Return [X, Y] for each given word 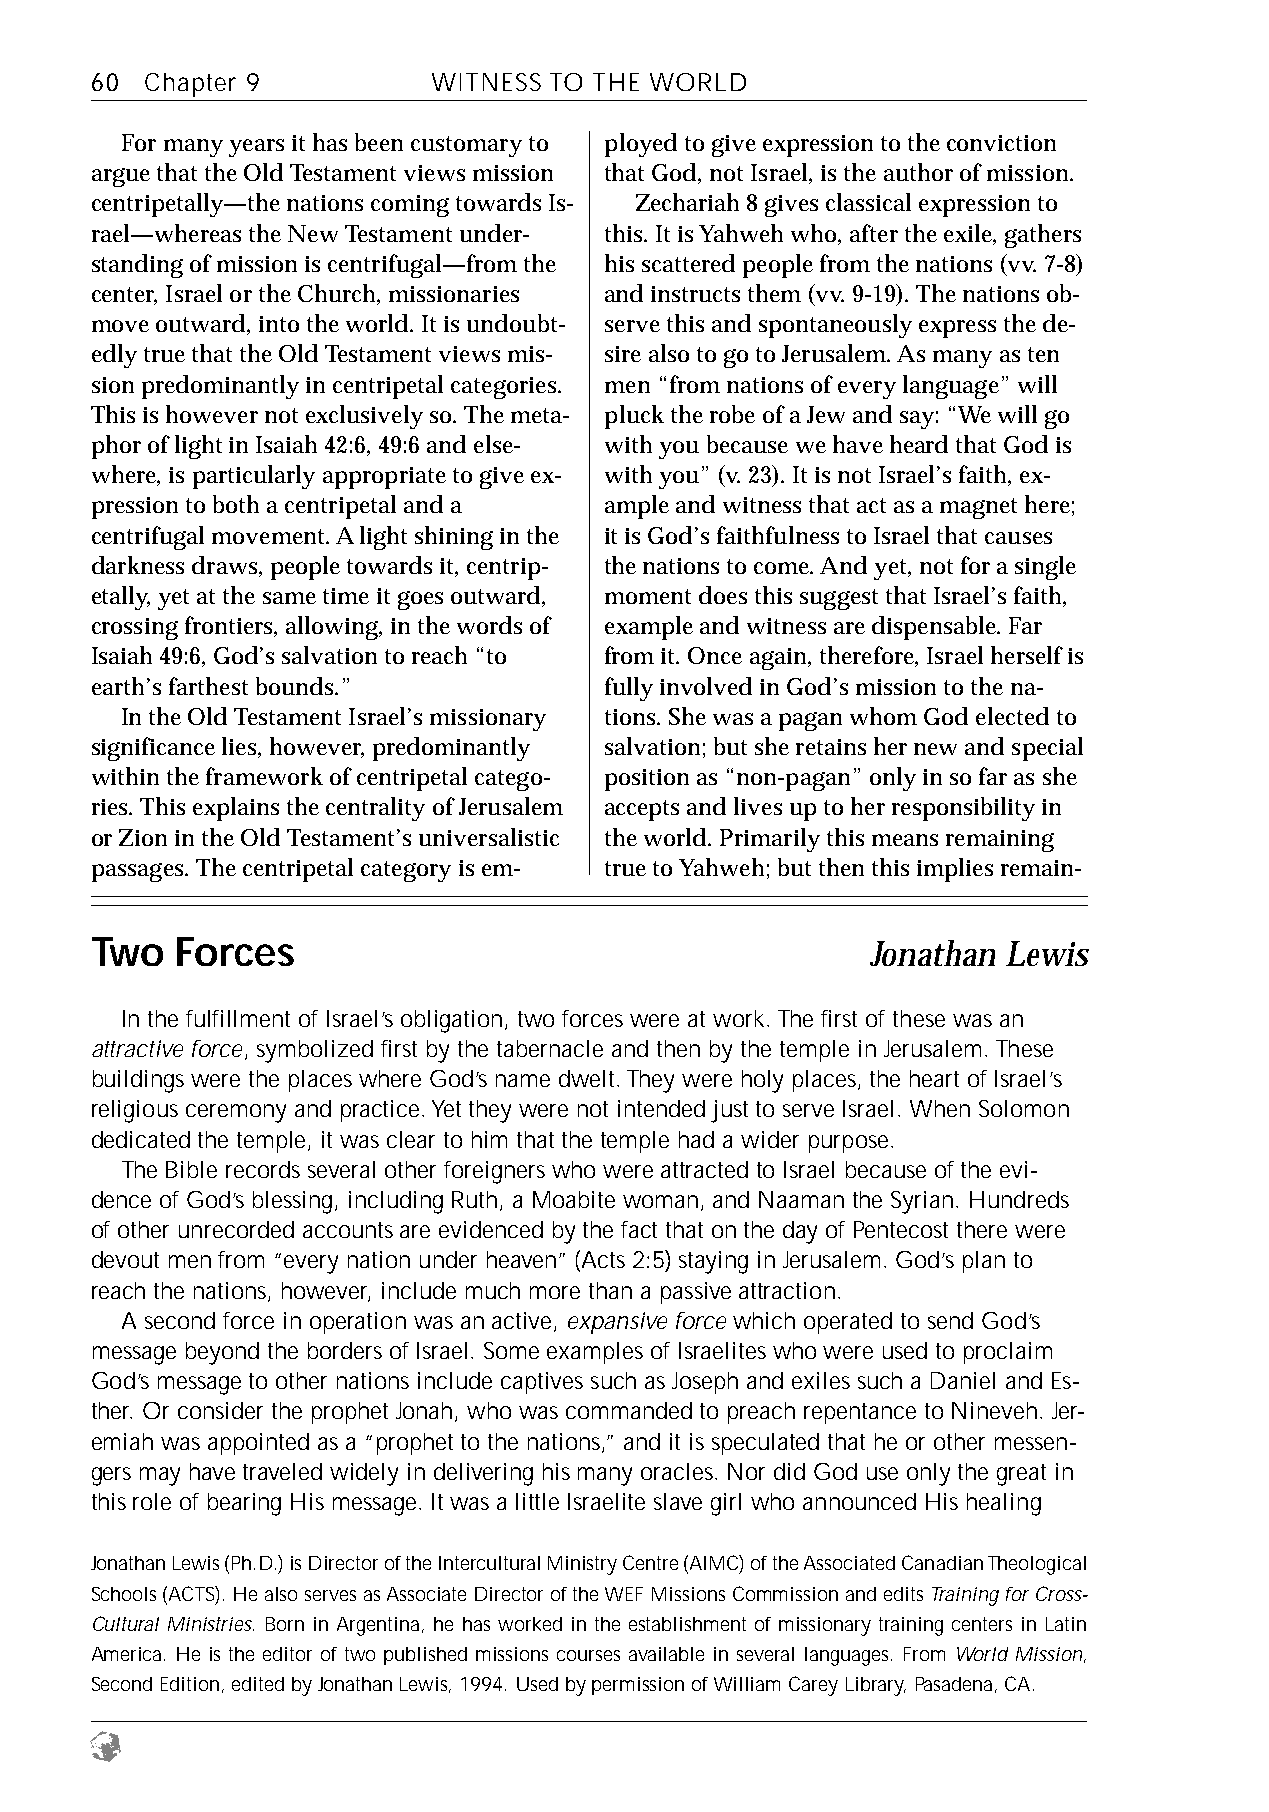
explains [236, 809]
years [256, 148]
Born [285, 1624]
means [905, 840]
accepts [642, 810]
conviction [1001, 143]
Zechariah [687, 202]
